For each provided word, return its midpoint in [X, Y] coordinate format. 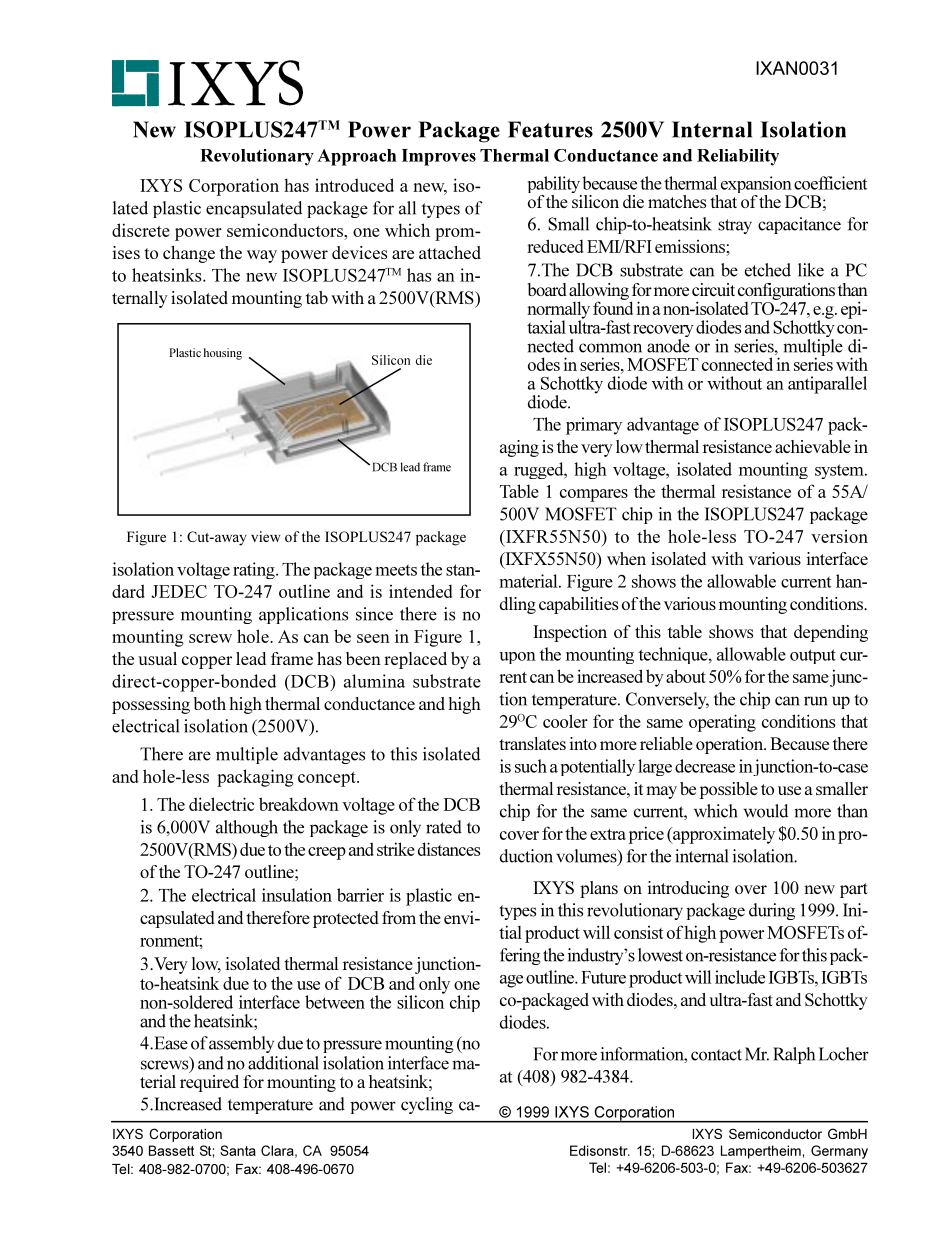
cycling [427, 1105]
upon [517, 658]
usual [157, 658]
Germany [839, 1152]
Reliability [738, 157]
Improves [439, 157]
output [813, 656]
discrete [141, 230]
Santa [238, 1150]
